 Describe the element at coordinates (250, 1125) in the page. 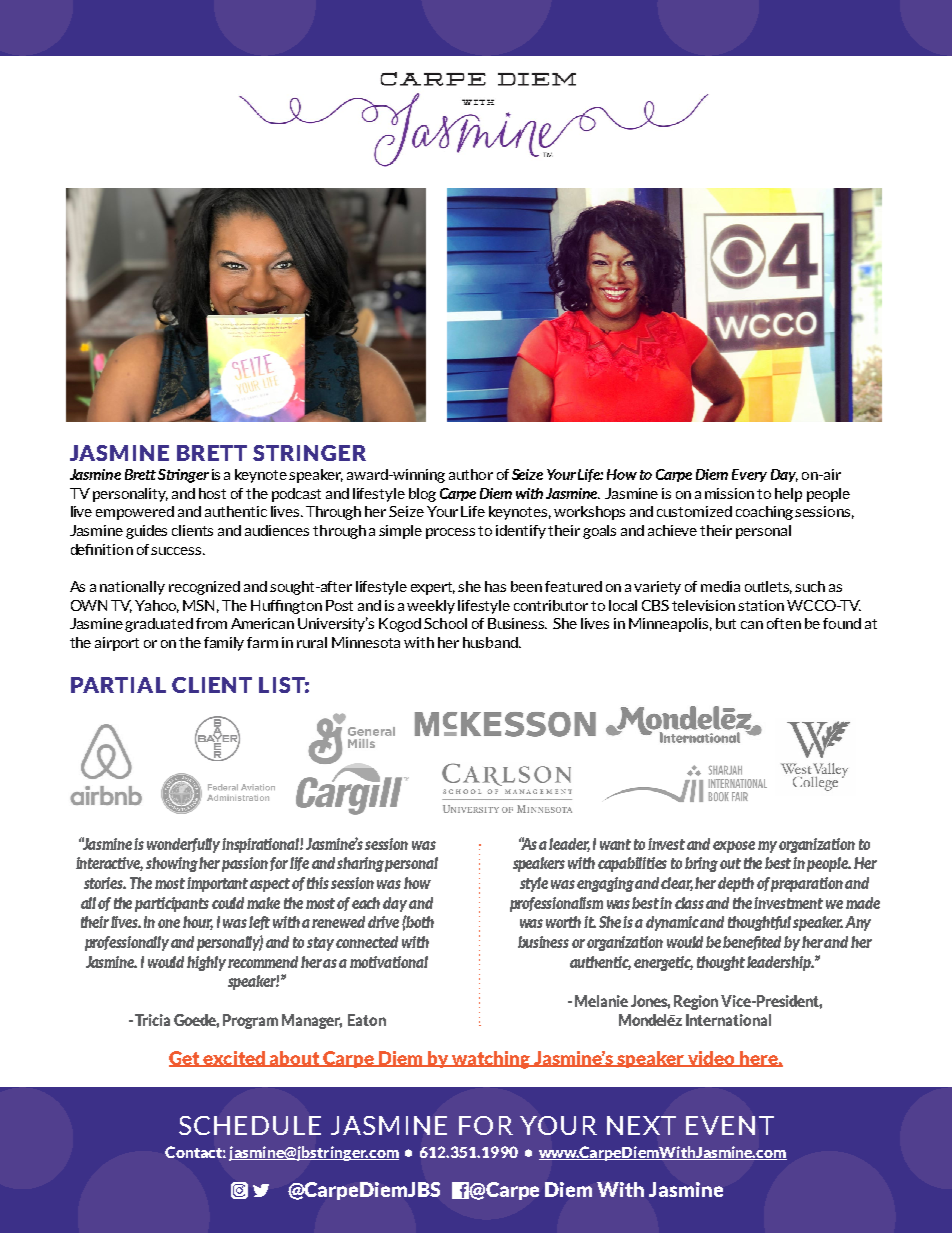

I see `SCHEDULE` at that location.
